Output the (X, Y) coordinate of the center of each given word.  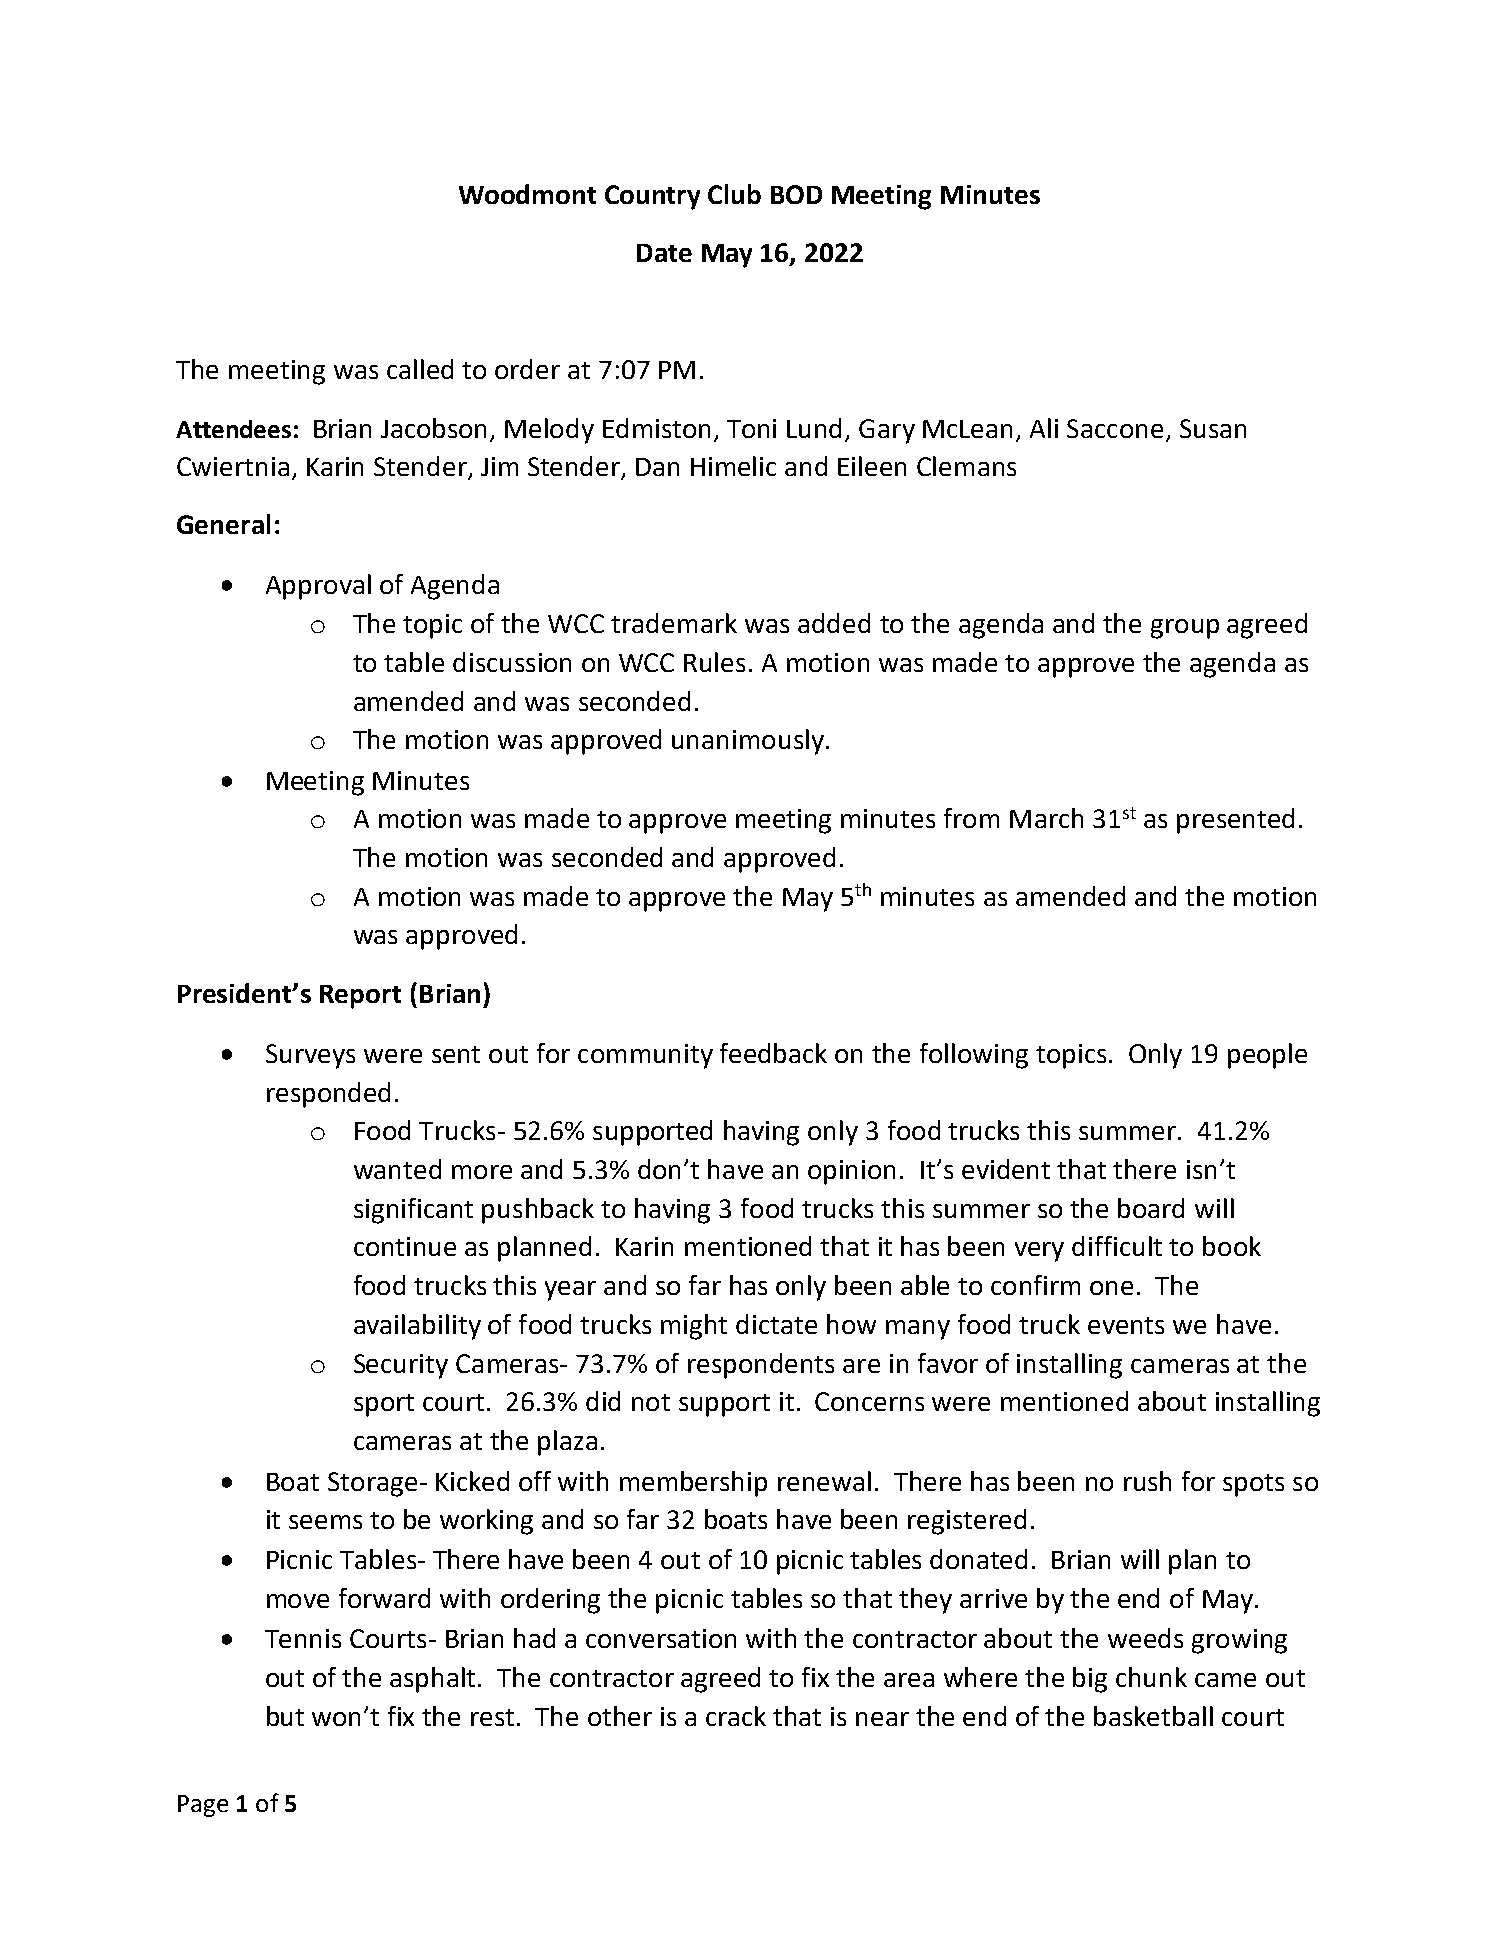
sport (384, 1405)
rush (1147, 1481)
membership (693, 1484)
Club (734, 194)
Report (360, 997)
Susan (1213, 428)
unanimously (748, 742)
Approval (318, 587)
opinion (851, 1172)
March (1046, 818)
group (1185, 629)
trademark (674, 623)
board (1151, 1208)
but (285, 1716)
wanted (397, 1169)
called (420, 369)
